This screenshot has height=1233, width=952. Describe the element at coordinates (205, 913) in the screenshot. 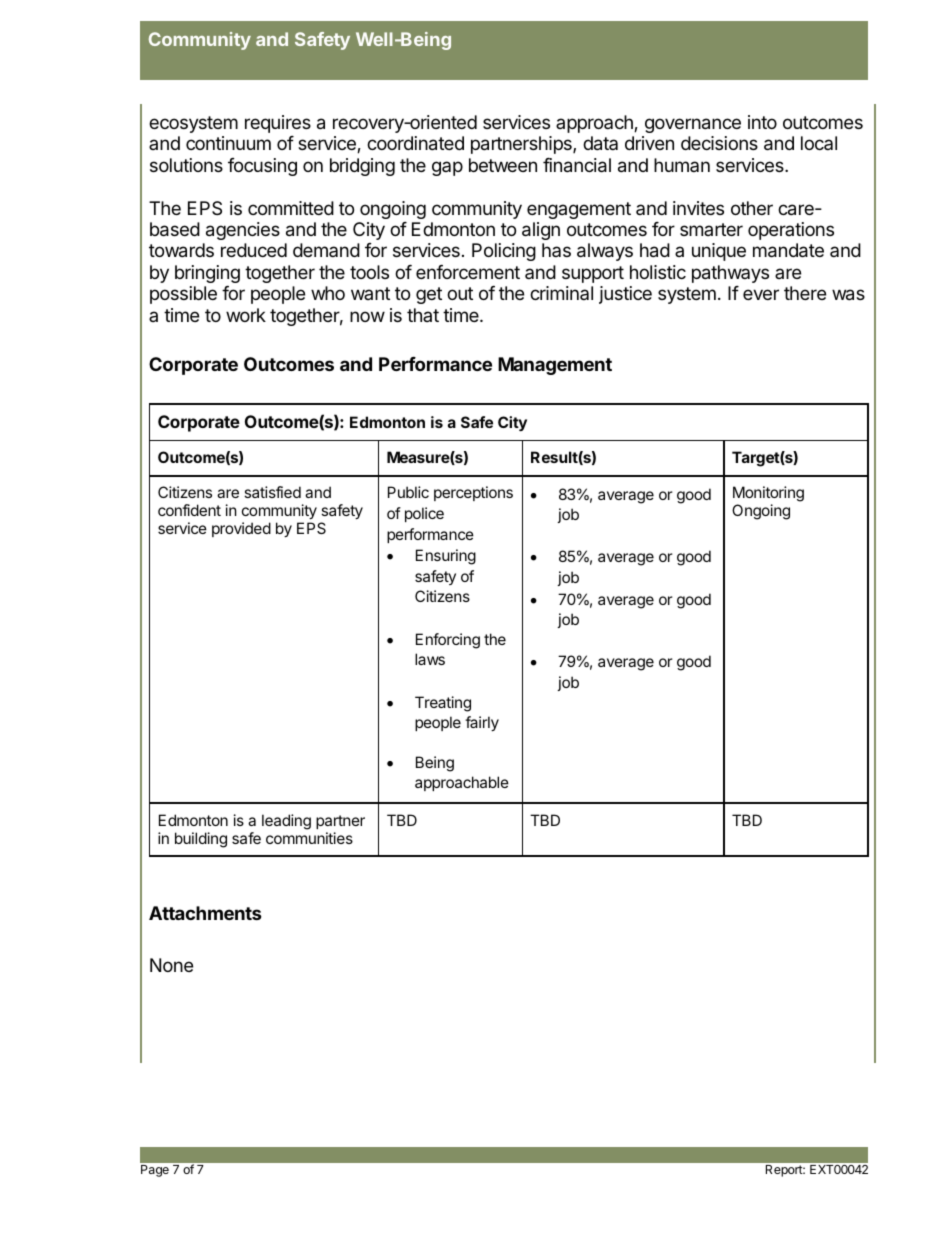

I see `Attachments` at that location.
